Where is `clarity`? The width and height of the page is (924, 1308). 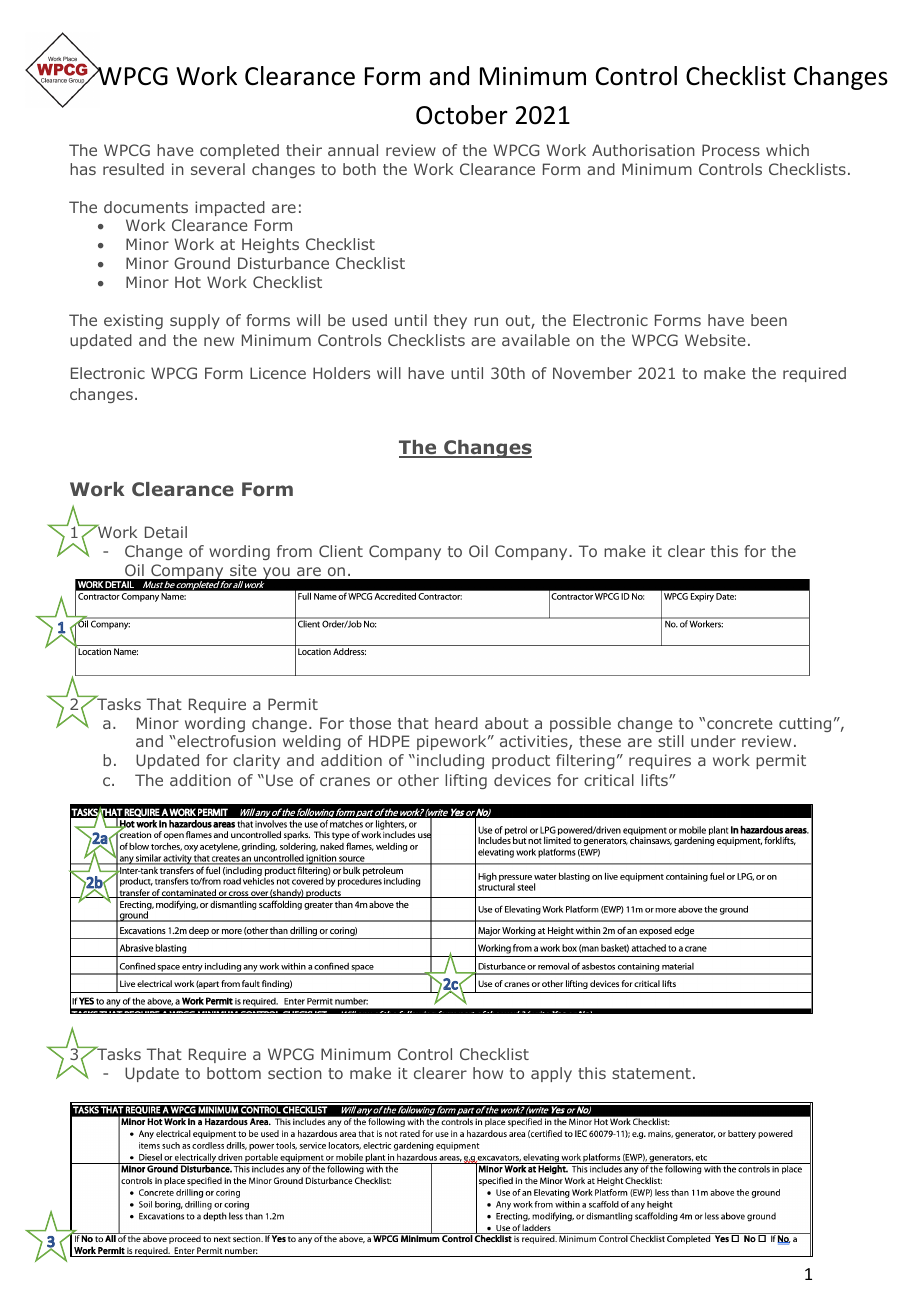 clarity is located at coordinates (256, 761).
